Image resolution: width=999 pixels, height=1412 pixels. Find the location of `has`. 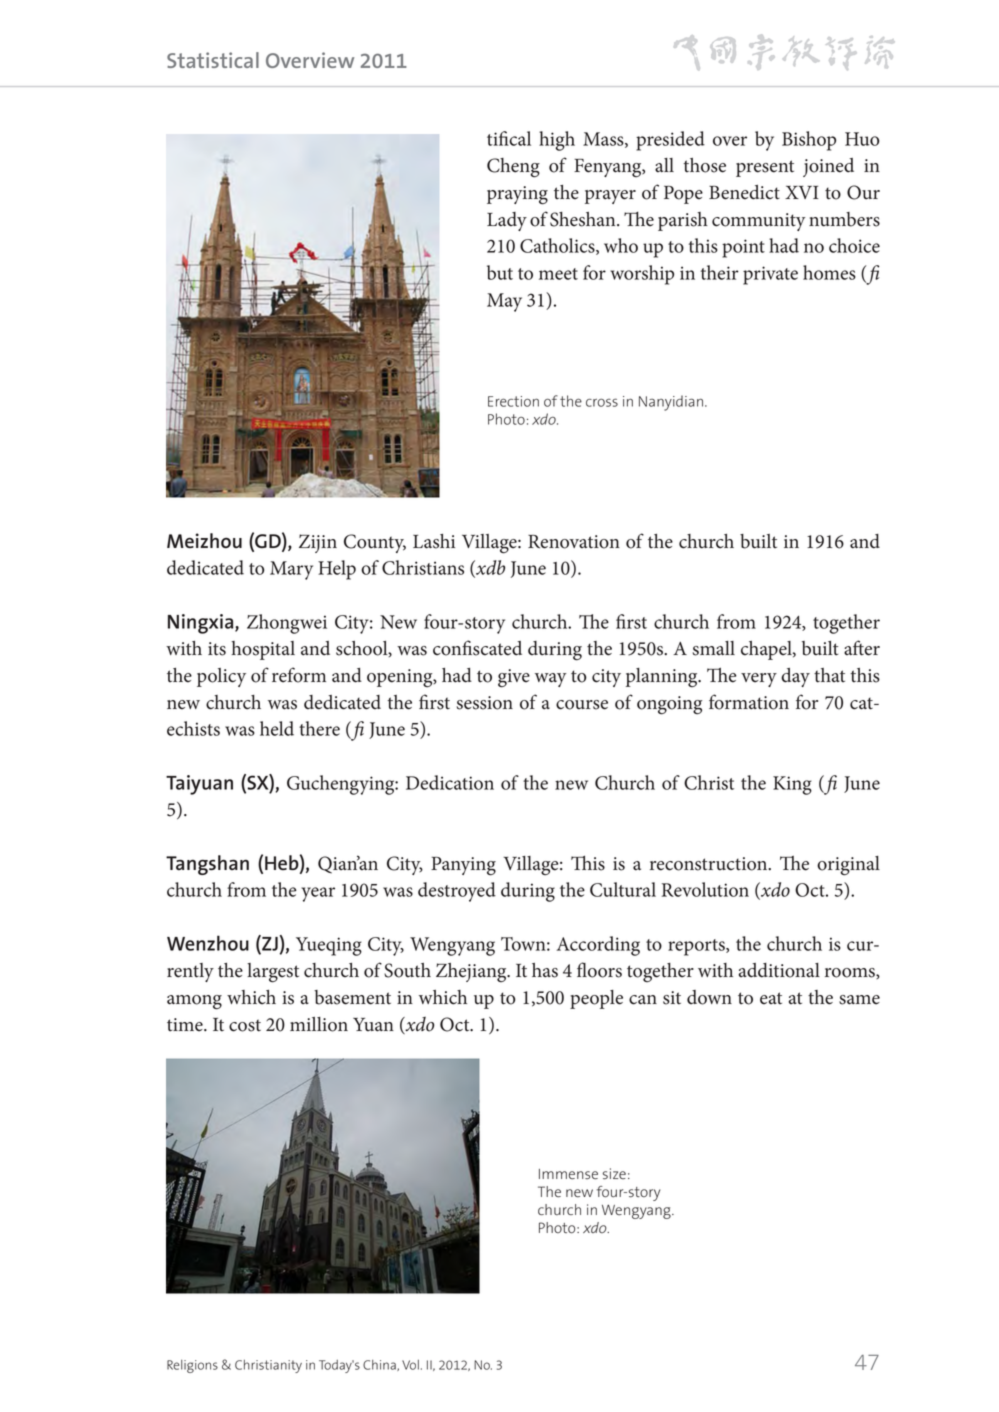

has is located at coordinates (545, 970).
